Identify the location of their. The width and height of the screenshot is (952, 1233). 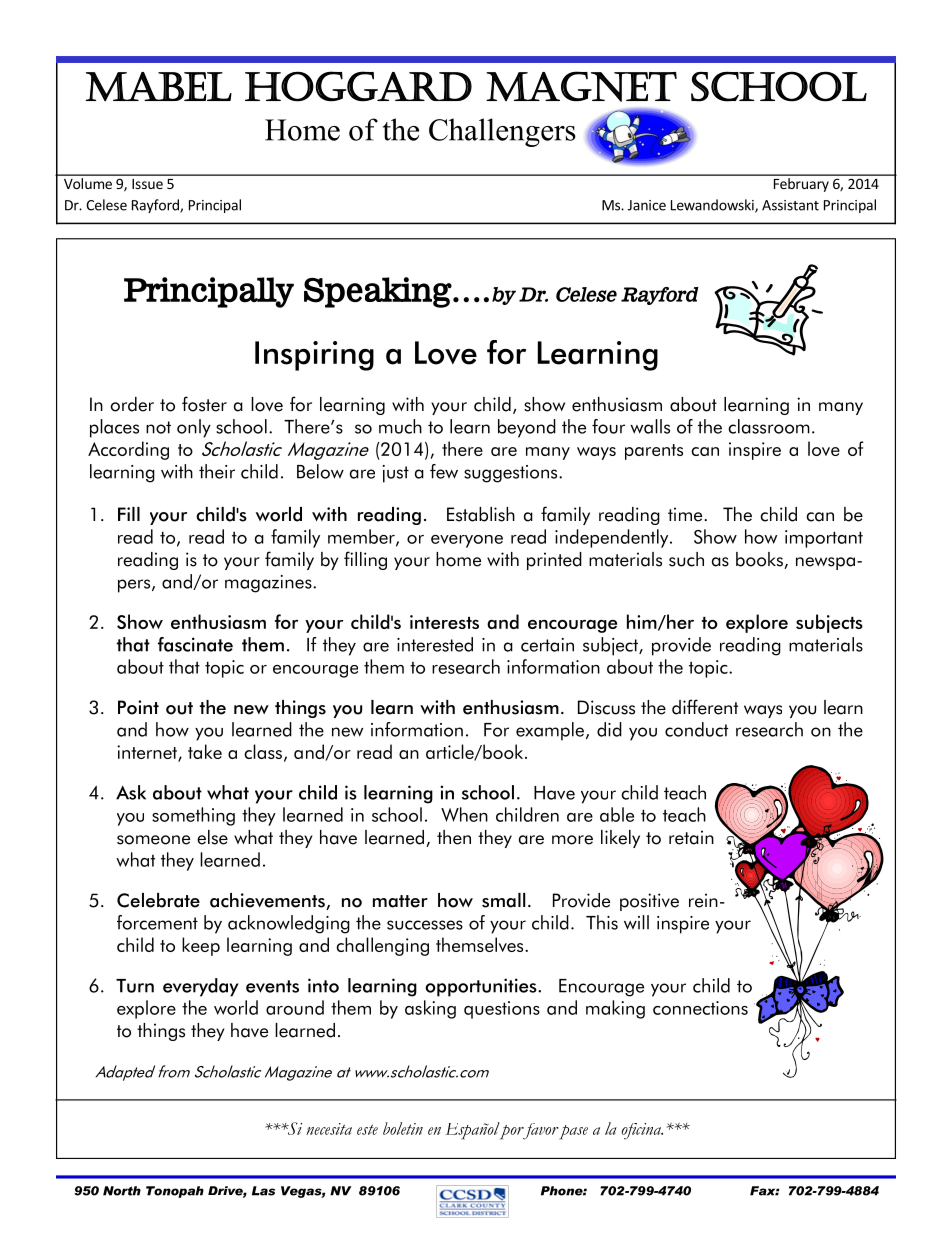
(217, 471).
